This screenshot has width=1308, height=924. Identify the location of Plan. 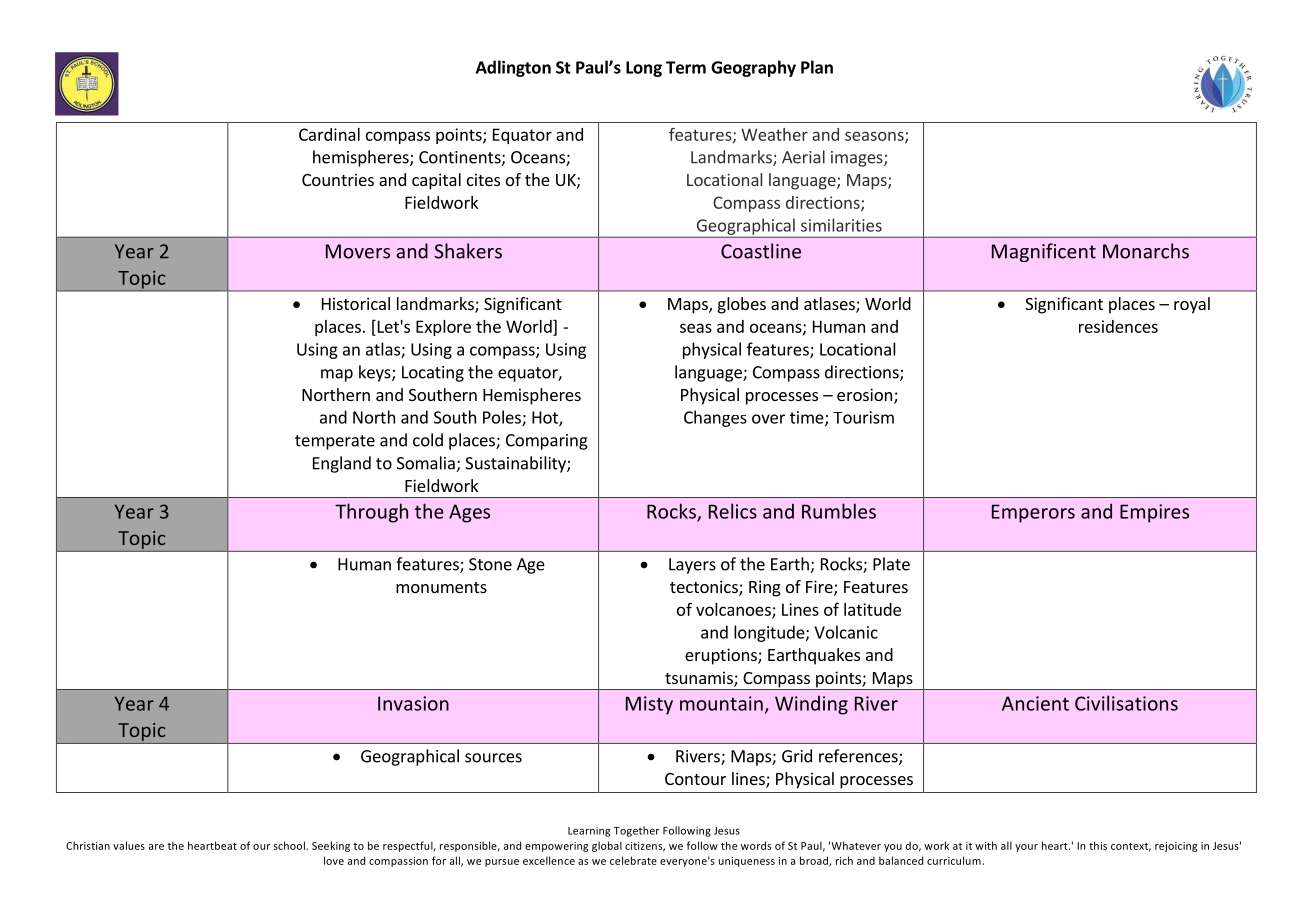
(817, 67).
